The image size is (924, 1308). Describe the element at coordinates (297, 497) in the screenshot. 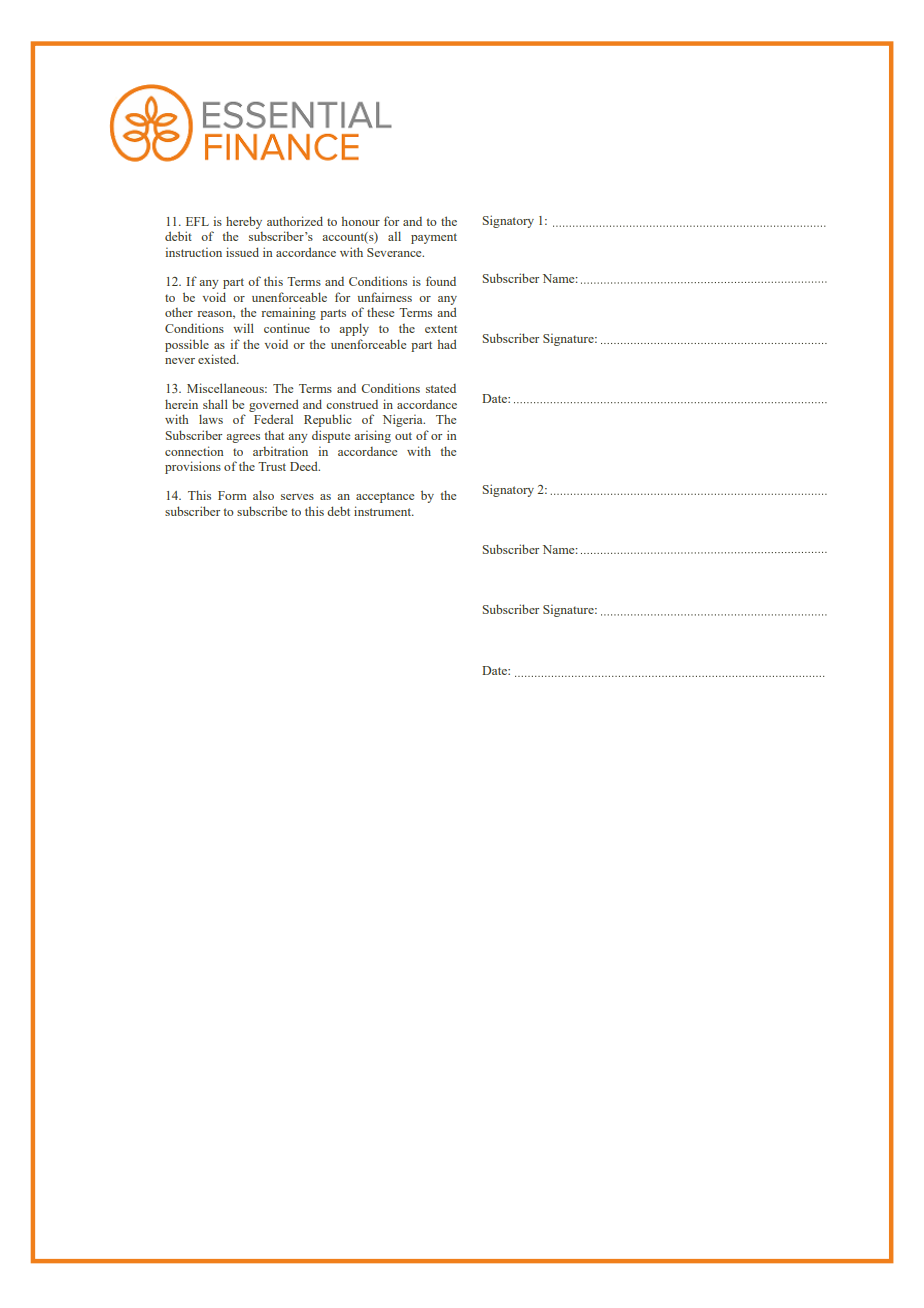

I see `serves` at that location.
